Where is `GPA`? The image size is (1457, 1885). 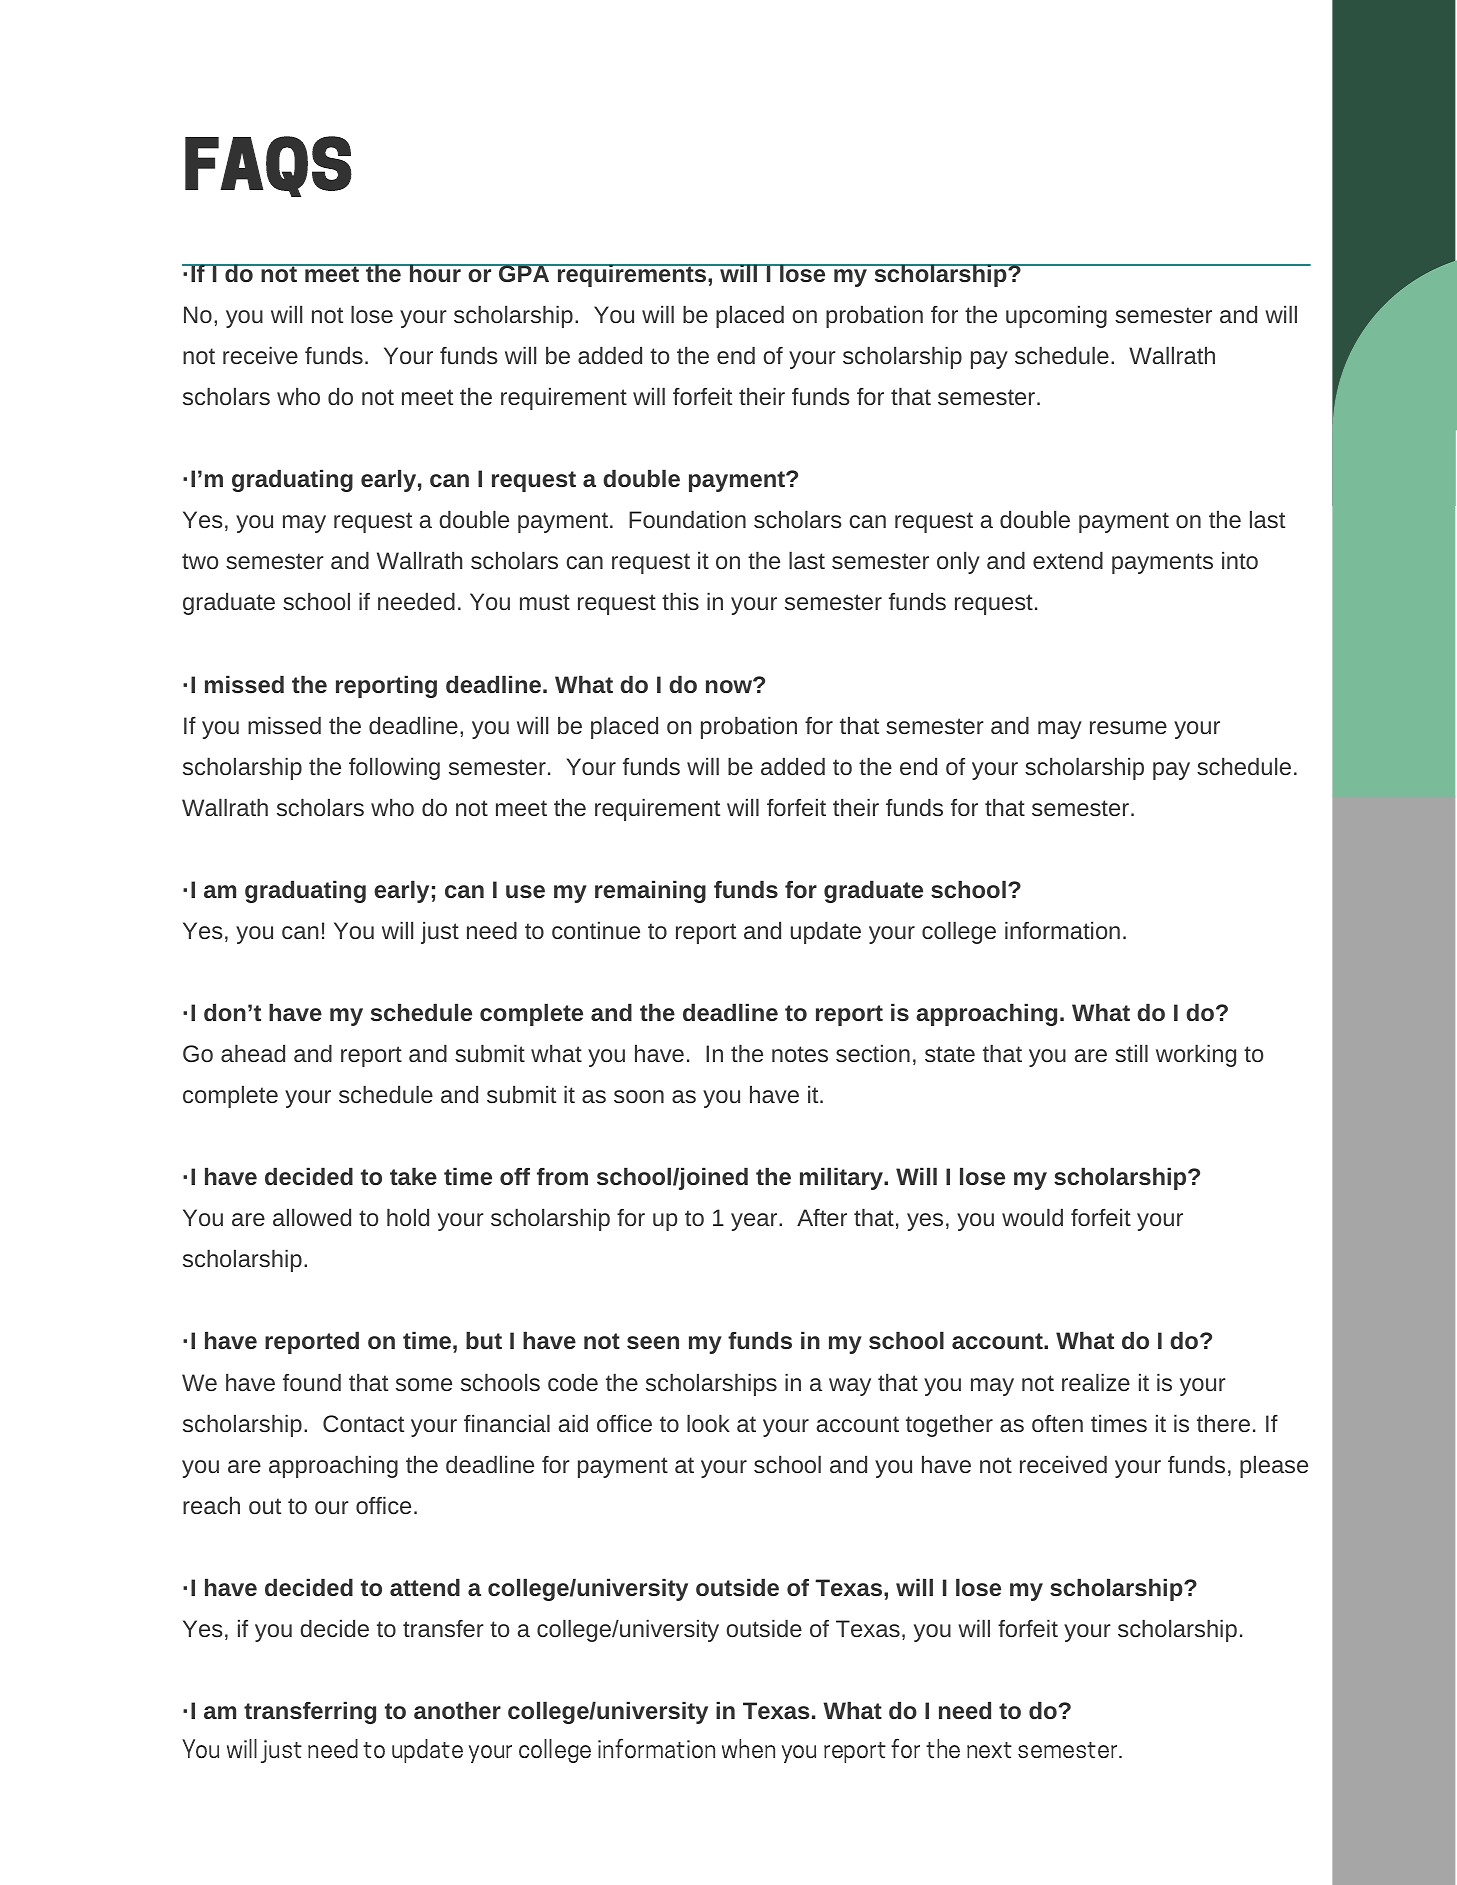 GPA is located at coordinates (524, 273).
